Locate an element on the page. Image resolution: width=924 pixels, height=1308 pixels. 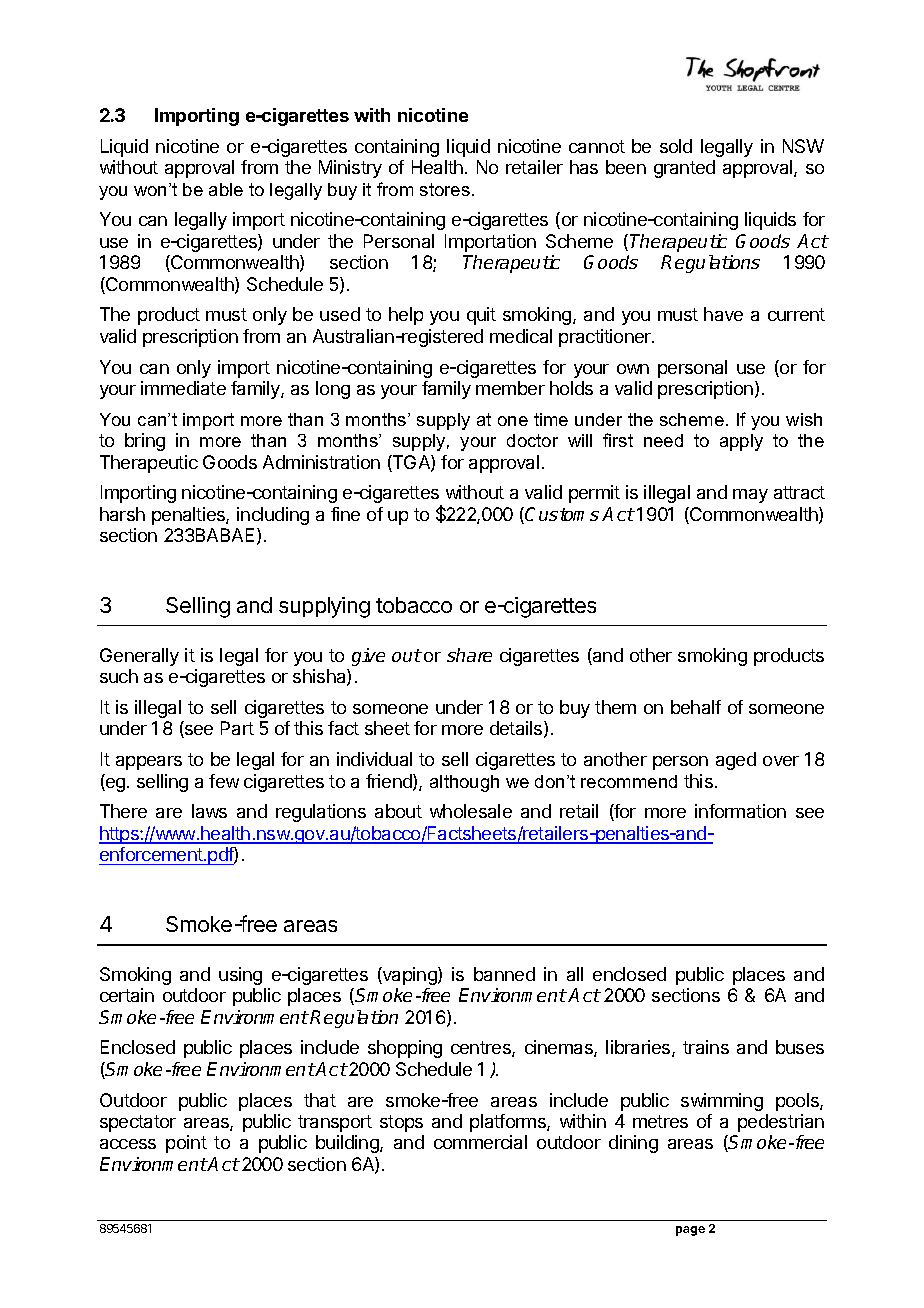
although is located at coordinates (464, 783).
